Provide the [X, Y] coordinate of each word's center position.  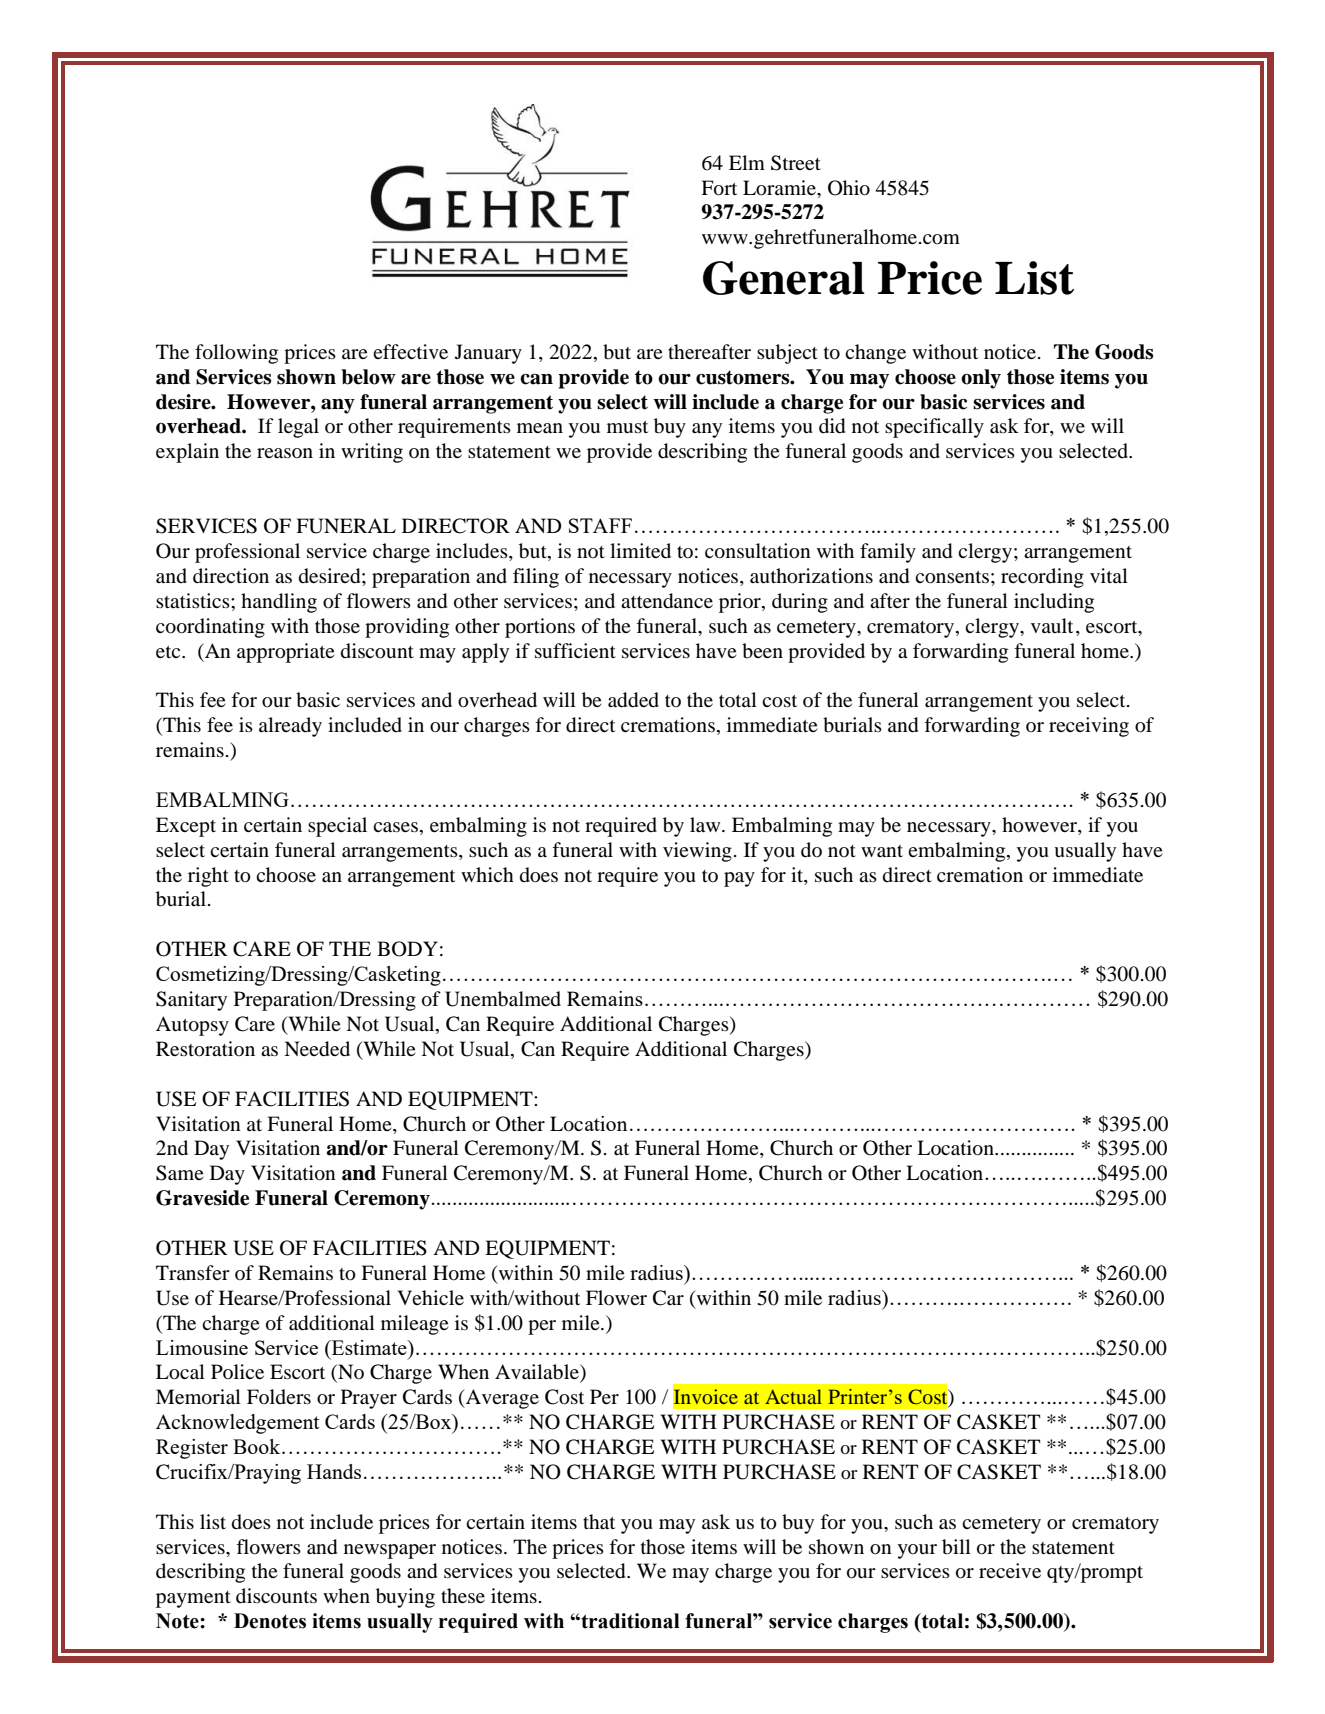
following [236, 354]
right [208, 877]
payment [193, 1599]
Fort [719, 188]
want [882, 851]
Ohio [849, 188]
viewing [697, 852]
